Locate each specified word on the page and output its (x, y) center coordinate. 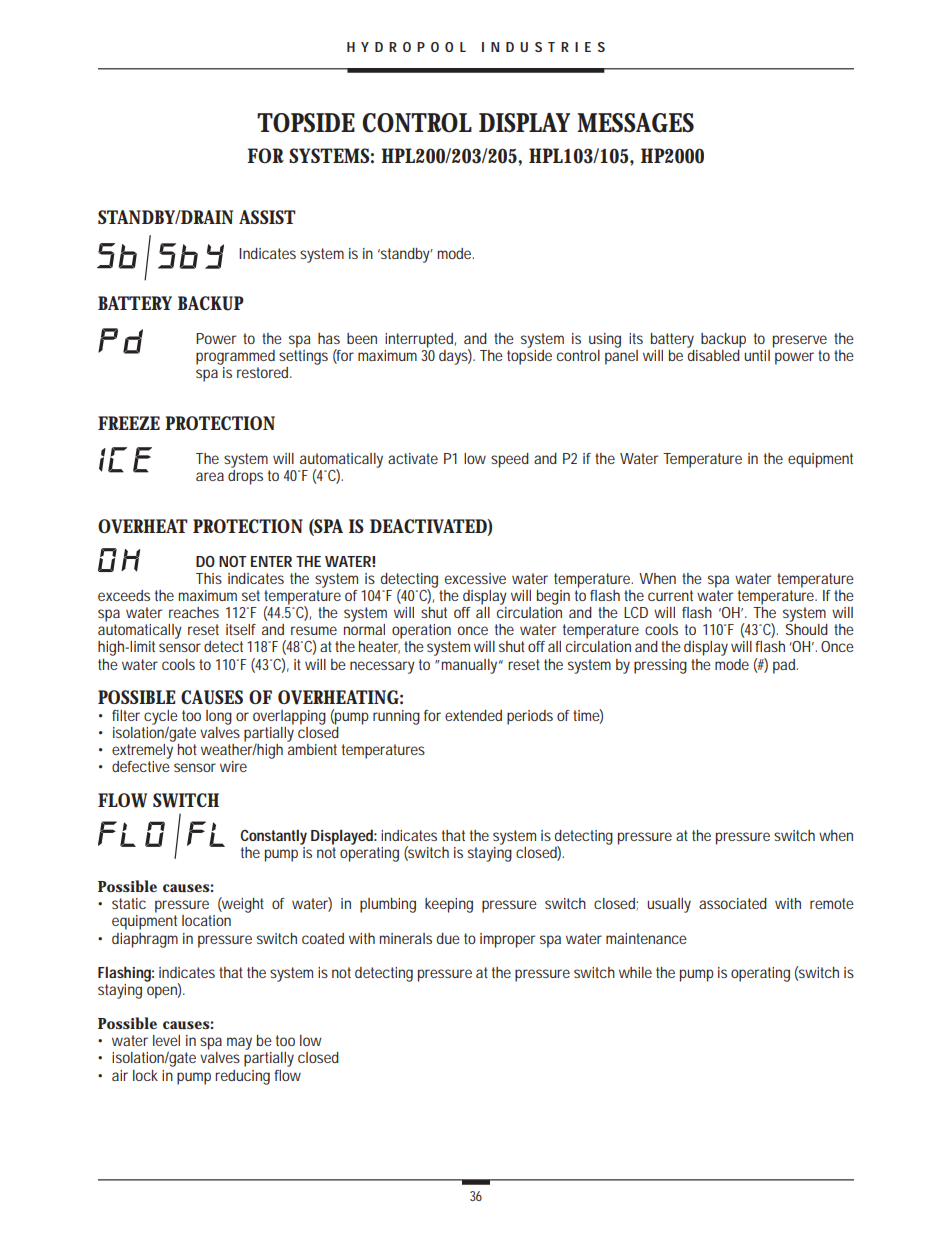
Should (807, 629)
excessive (475, 578)
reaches (194, 612)
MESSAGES (635, 123)
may (239, 1043)
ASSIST (267, 217)
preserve (800, 341)
